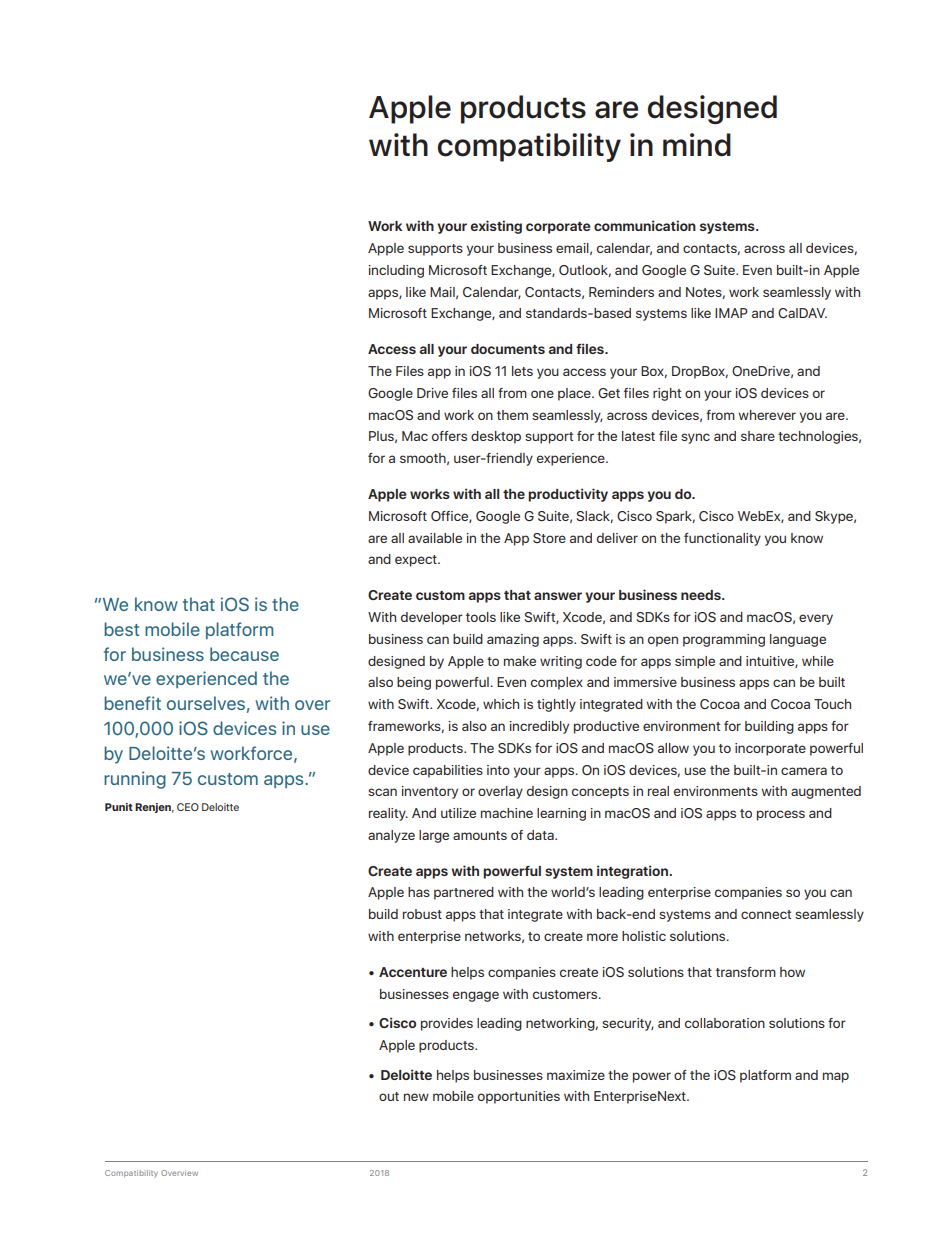 Image resolution: width=952 pixels, height=1233 pixels. What do you see at coordinates (416, 1097) in the screenshot?
I see `new` at bounding box center [416, 1097].
